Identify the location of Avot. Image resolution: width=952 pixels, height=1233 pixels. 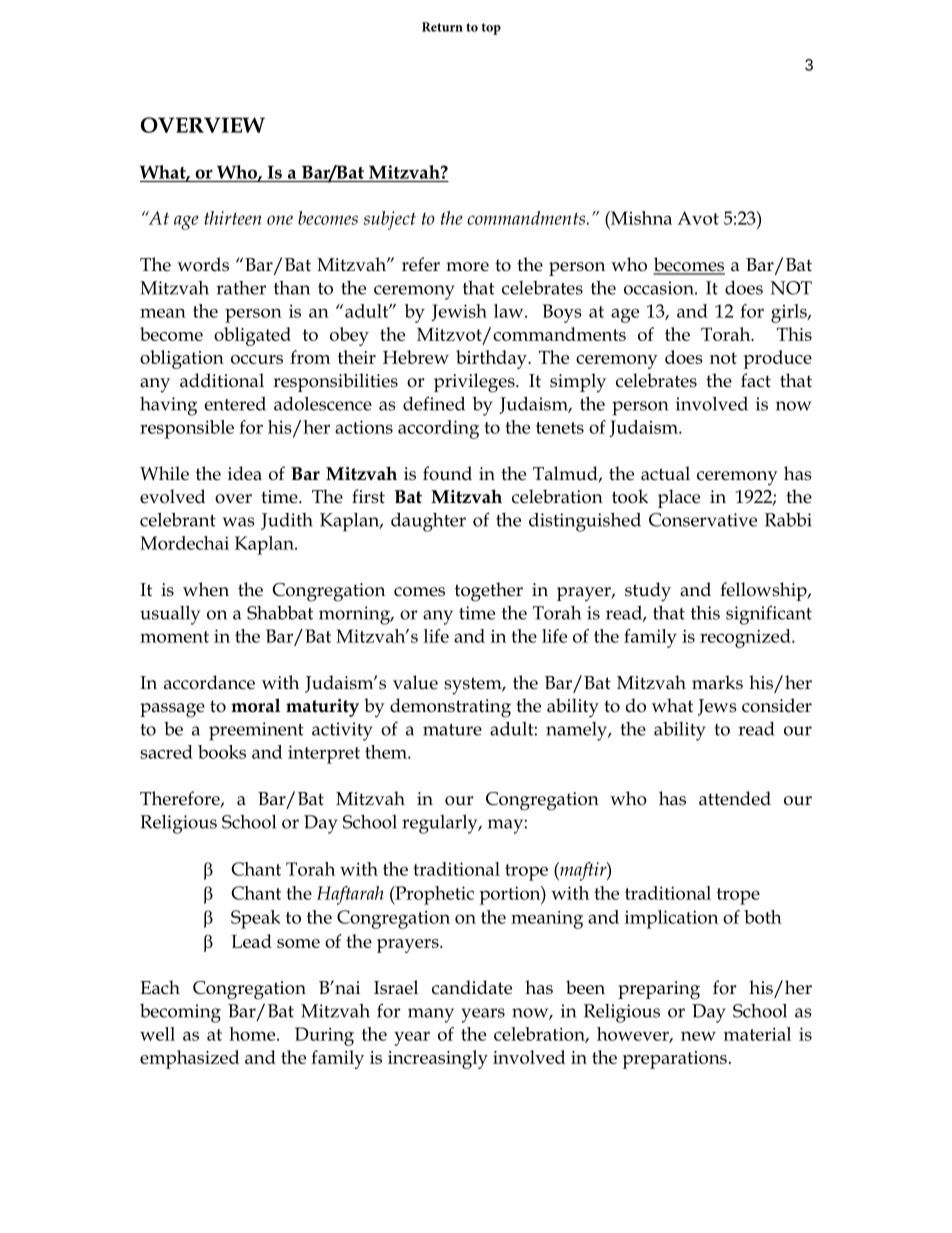
(698, 218).
